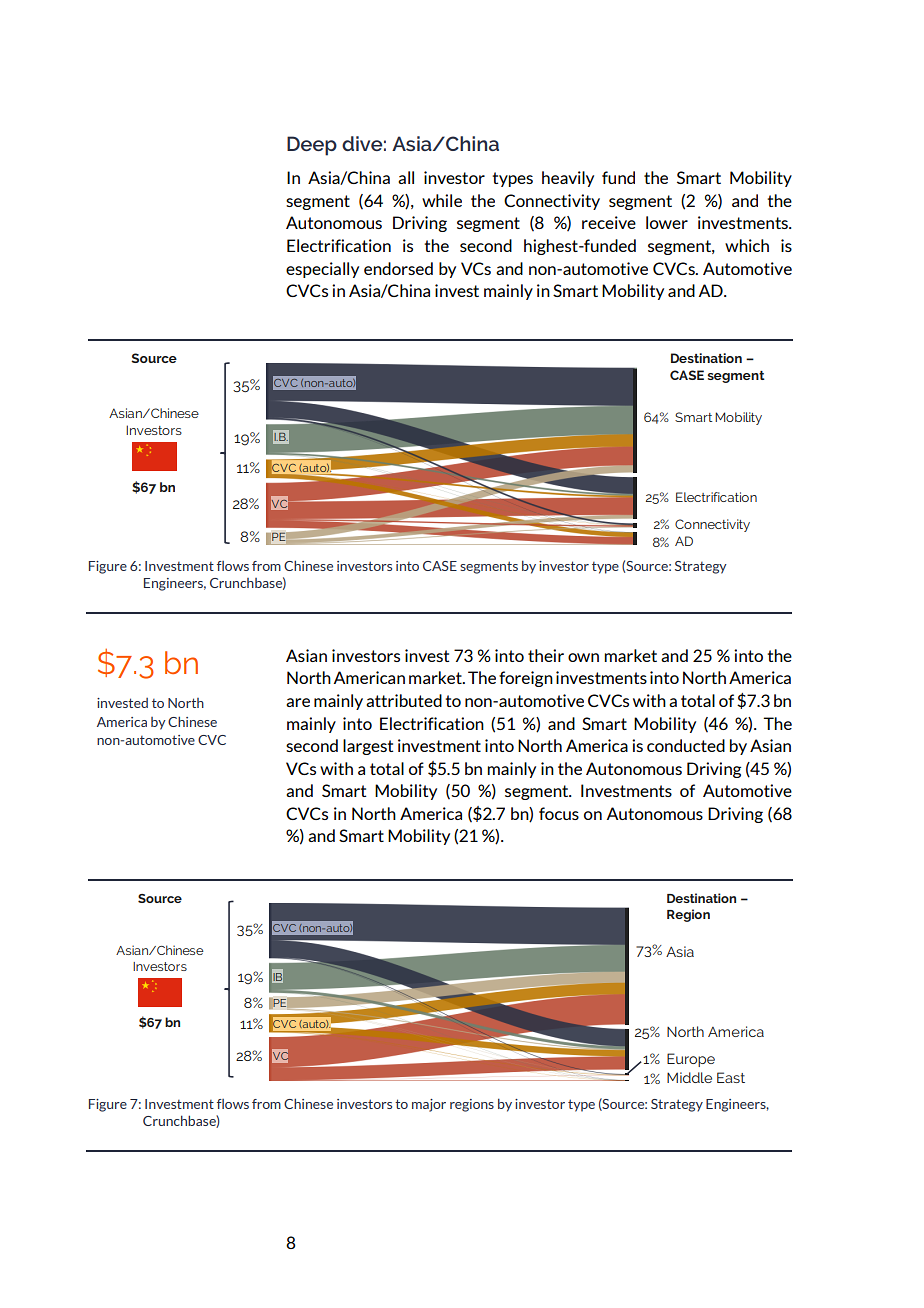 The width and height of the screenshot is (924, 1308). Describe the element at coordinates (312, 146) in the screenshot. I see `Deep` at that location.
